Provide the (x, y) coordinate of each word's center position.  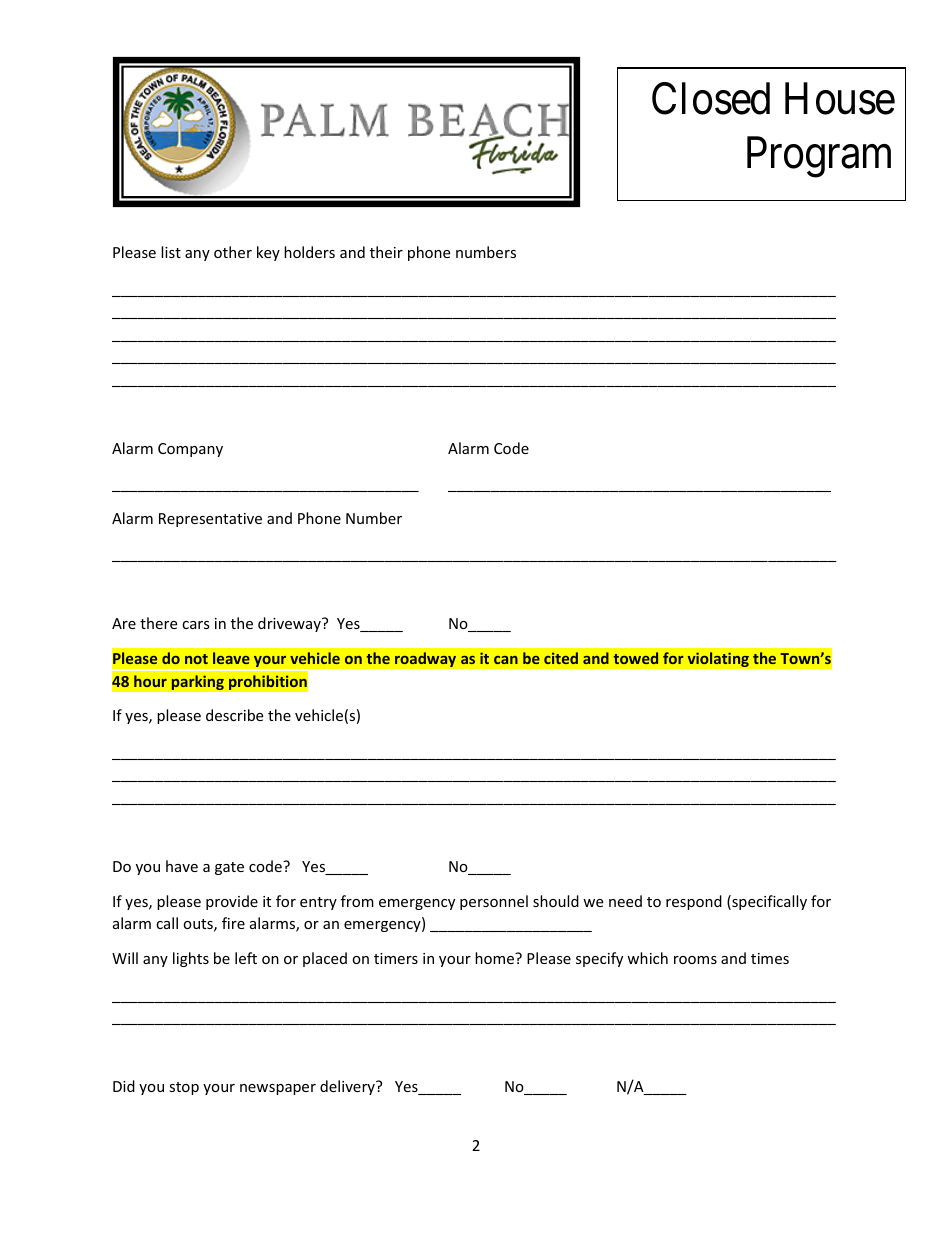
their (386, 252)
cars (196, 625)
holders (309, 252)
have (182, 866)
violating (718, 659)
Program (819, 158)
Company (190, 450)
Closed (711, 98)
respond (694, 902)
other (233, 252)
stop (184, 1088)
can (506, 660)
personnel (494, 902)
